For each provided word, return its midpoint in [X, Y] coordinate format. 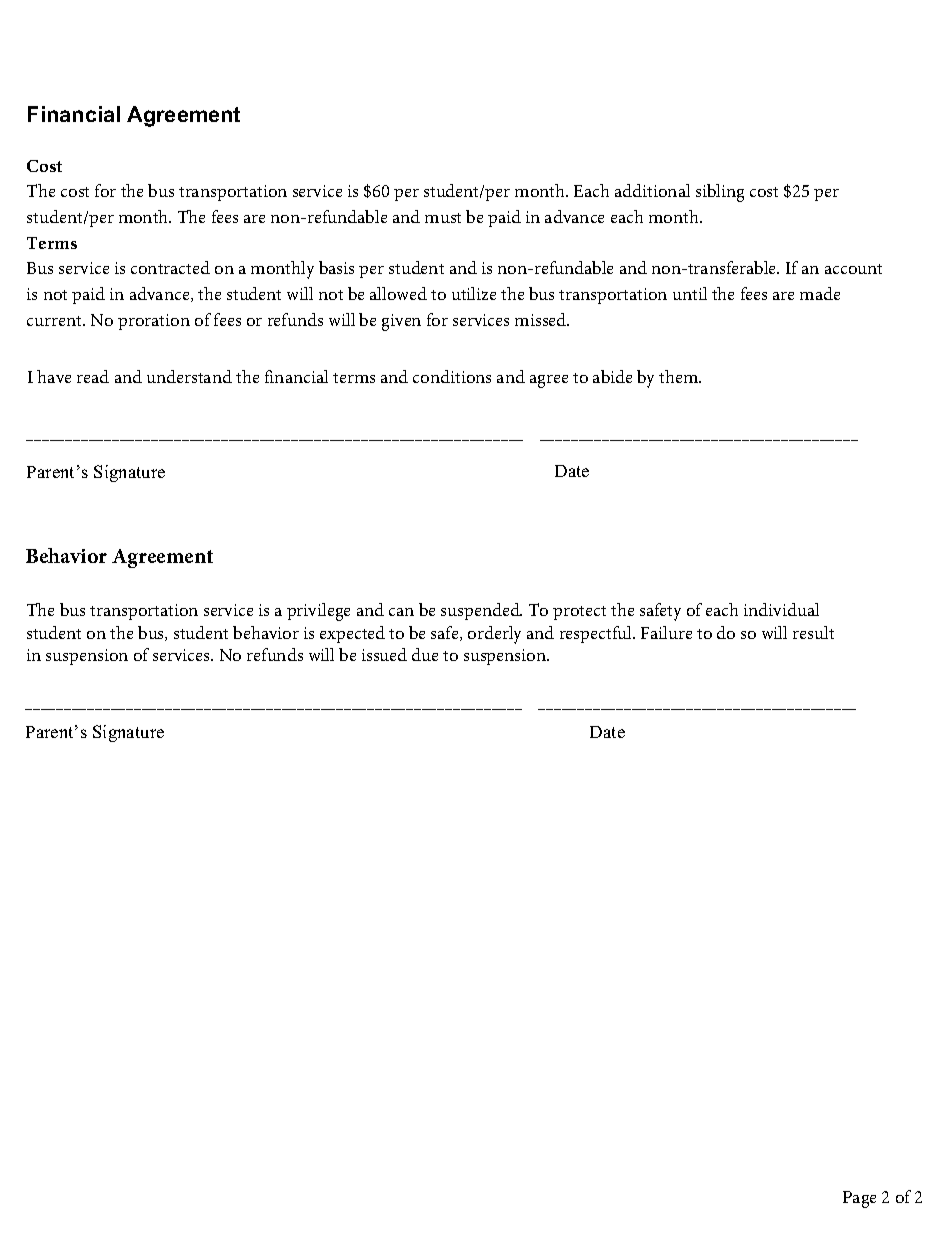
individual [781, 609]
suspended [481, 611]
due [425, 654]
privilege [318, 612]
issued [384, 654]
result [813, 632]
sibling [720, 193]
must [443, 218]
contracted [170, 267]
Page [859, 1199]
